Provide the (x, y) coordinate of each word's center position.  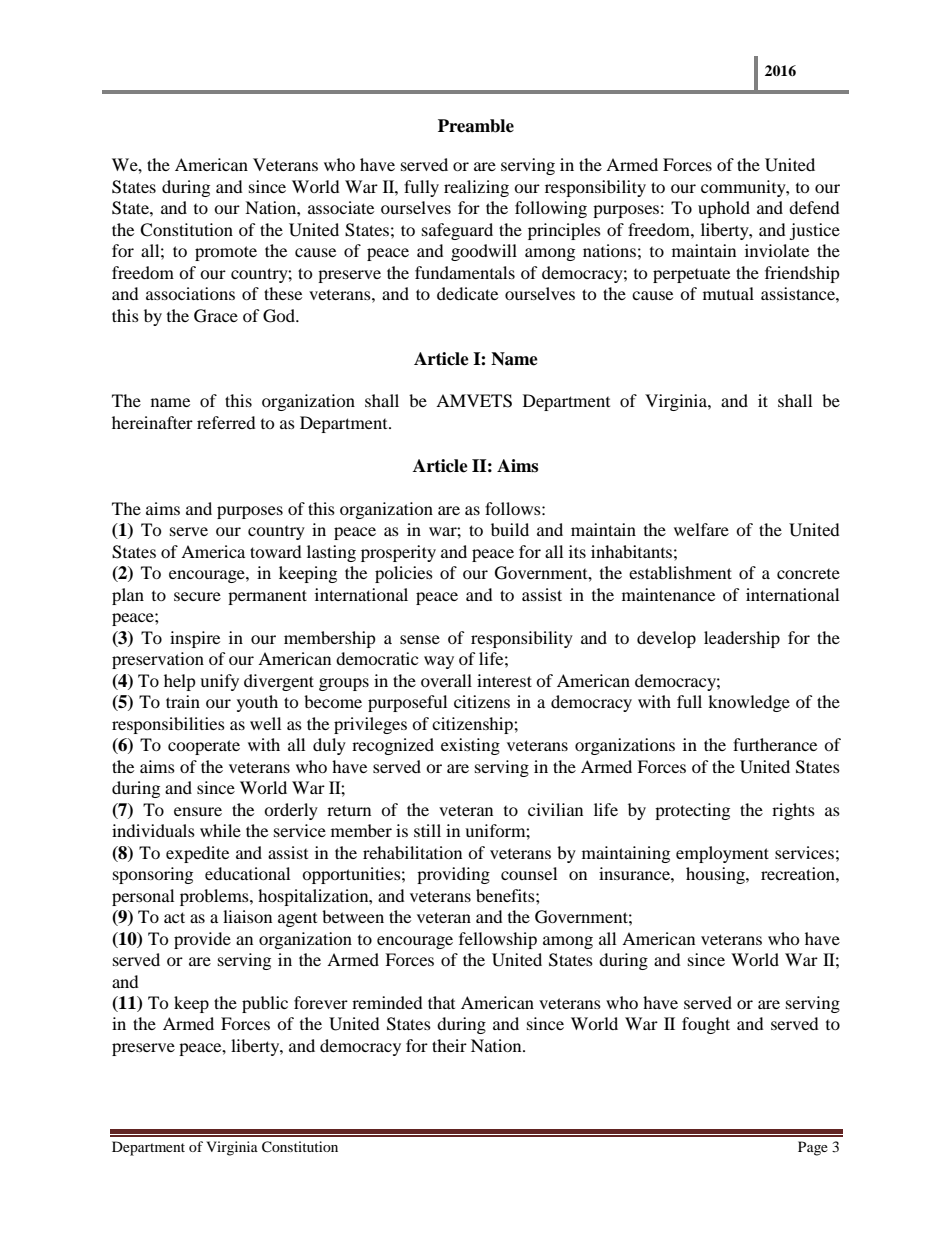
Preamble (476, 126)
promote (226, 253)
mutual (728, 293)
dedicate (467, 293)
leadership (742, 639)
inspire (195, 639)
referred (226, 422)
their (449, 1045)
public (265, 1004)
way (439, 662)
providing (453, 875)
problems (215, 897)
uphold (724, 209)
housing (716, 875)
